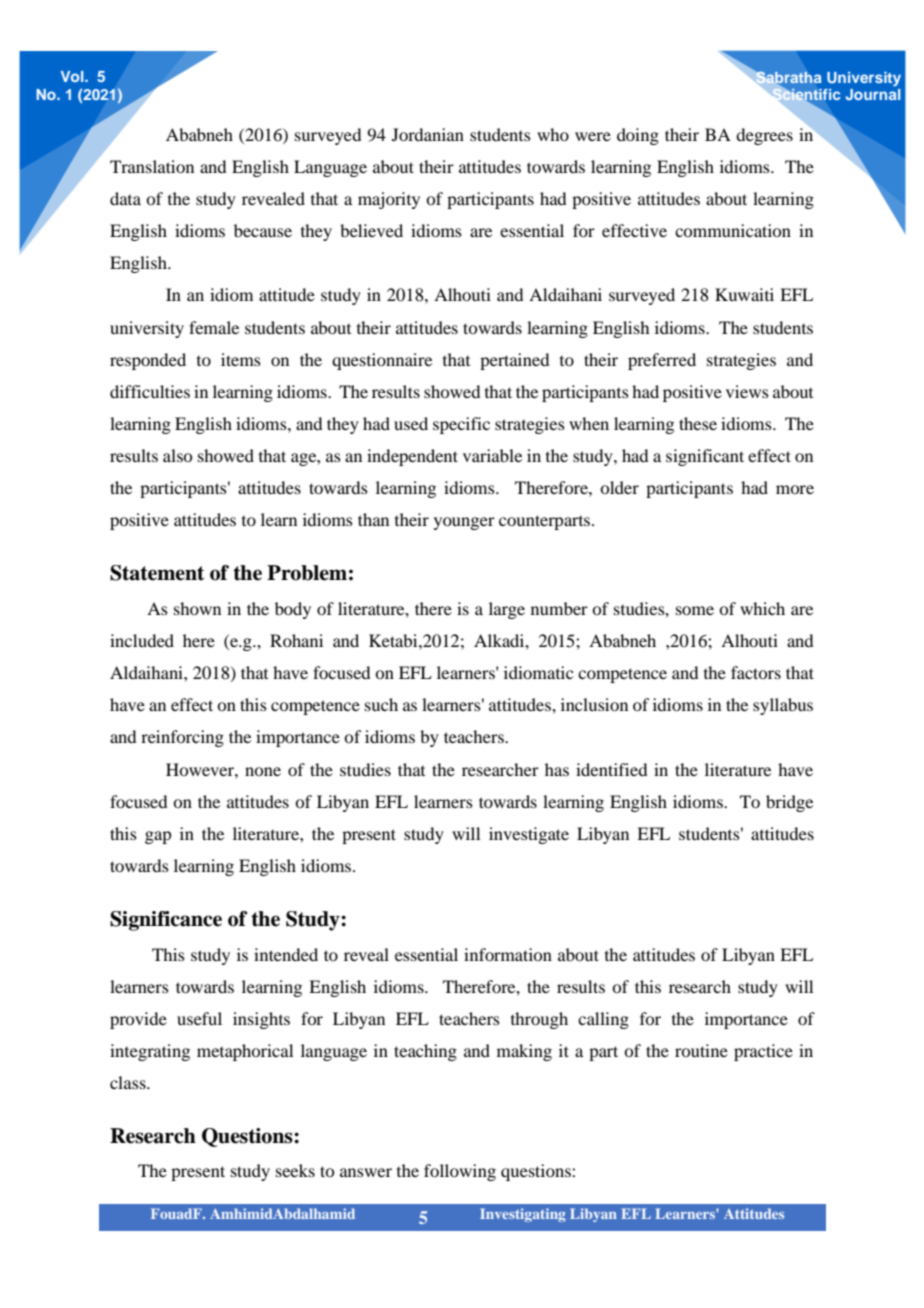  What do you see at coordinates (166, 921) in the screenshot?
I see `Significance` at bounding box center [166, 921].
